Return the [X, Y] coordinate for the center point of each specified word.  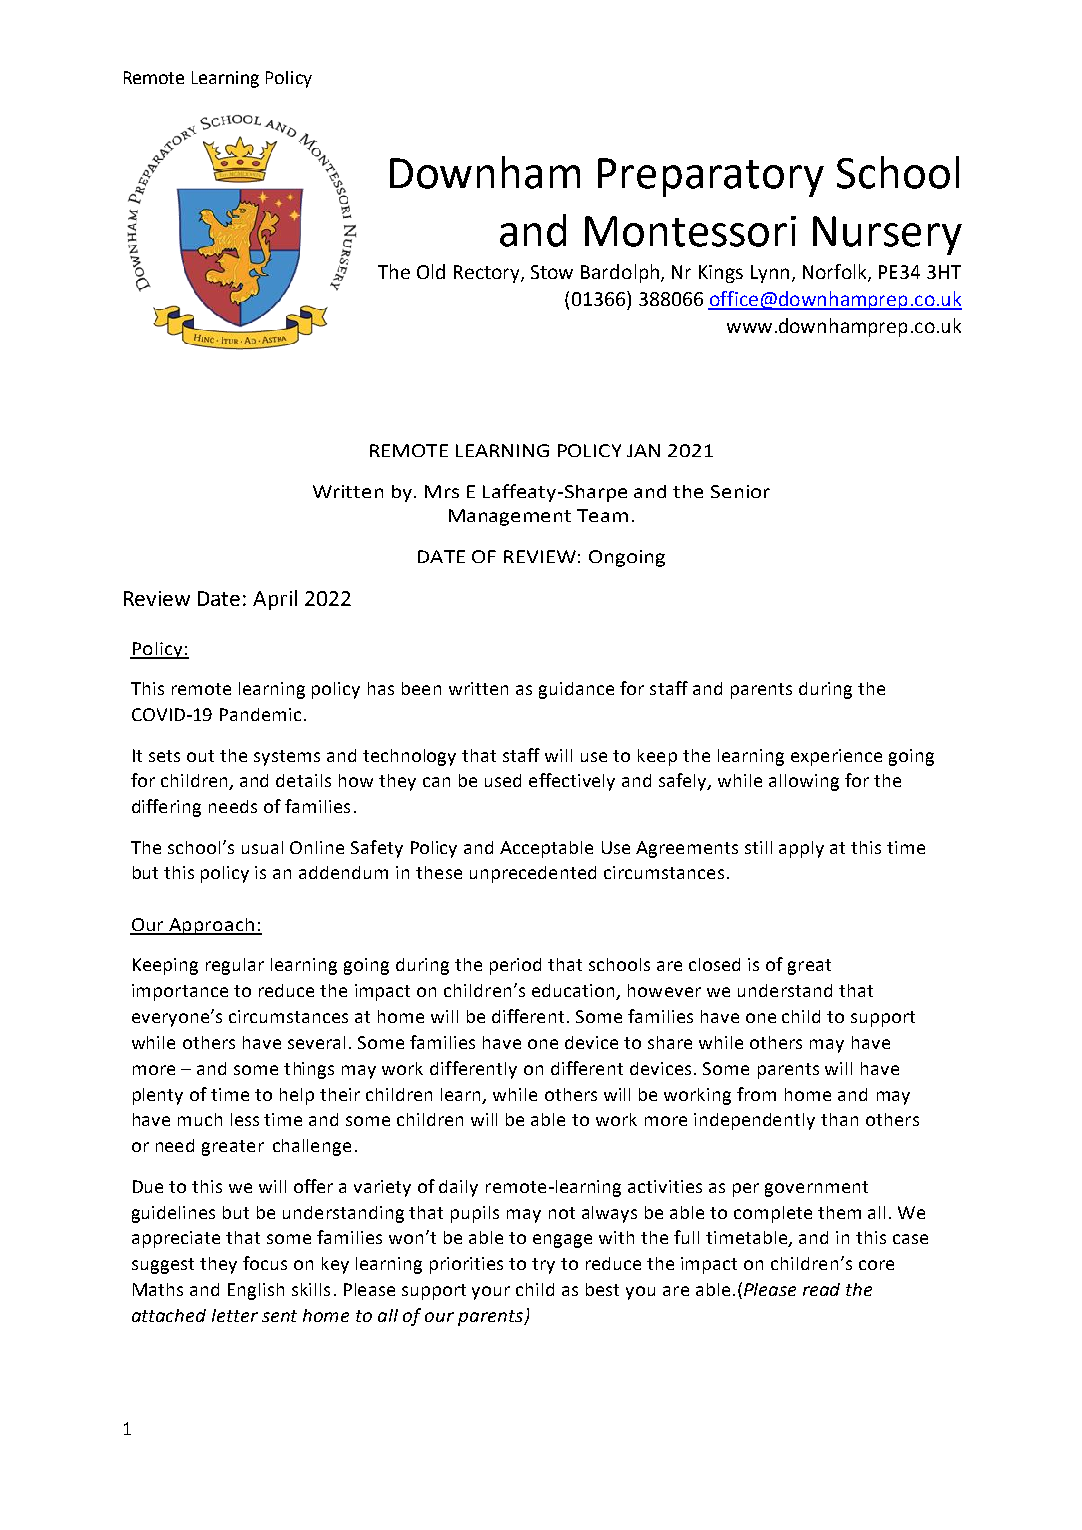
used [503, 780]
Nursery [887, 235]
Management [510, 517]
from [756, 1094]
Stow [552, 272]
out [200, 756]
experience [836, 757]
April [275, 600]
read [821, 1289]
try [543, 1266]
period [515, 966]
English [256, 1291]
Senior [740, 491]
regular [235, 966]
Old [431, 271]
